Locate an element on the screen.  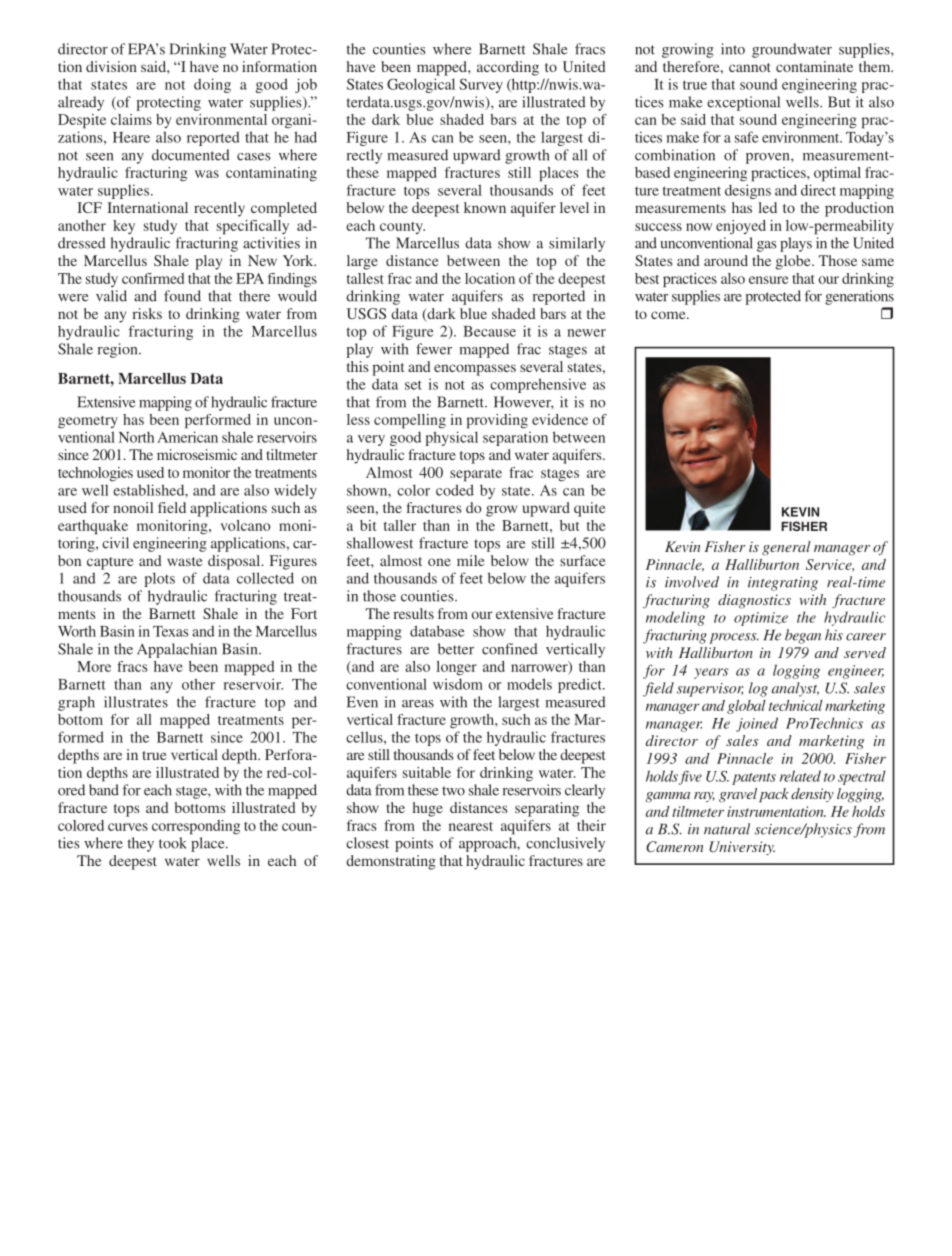
ensure is located at coordinates (769, 280).
